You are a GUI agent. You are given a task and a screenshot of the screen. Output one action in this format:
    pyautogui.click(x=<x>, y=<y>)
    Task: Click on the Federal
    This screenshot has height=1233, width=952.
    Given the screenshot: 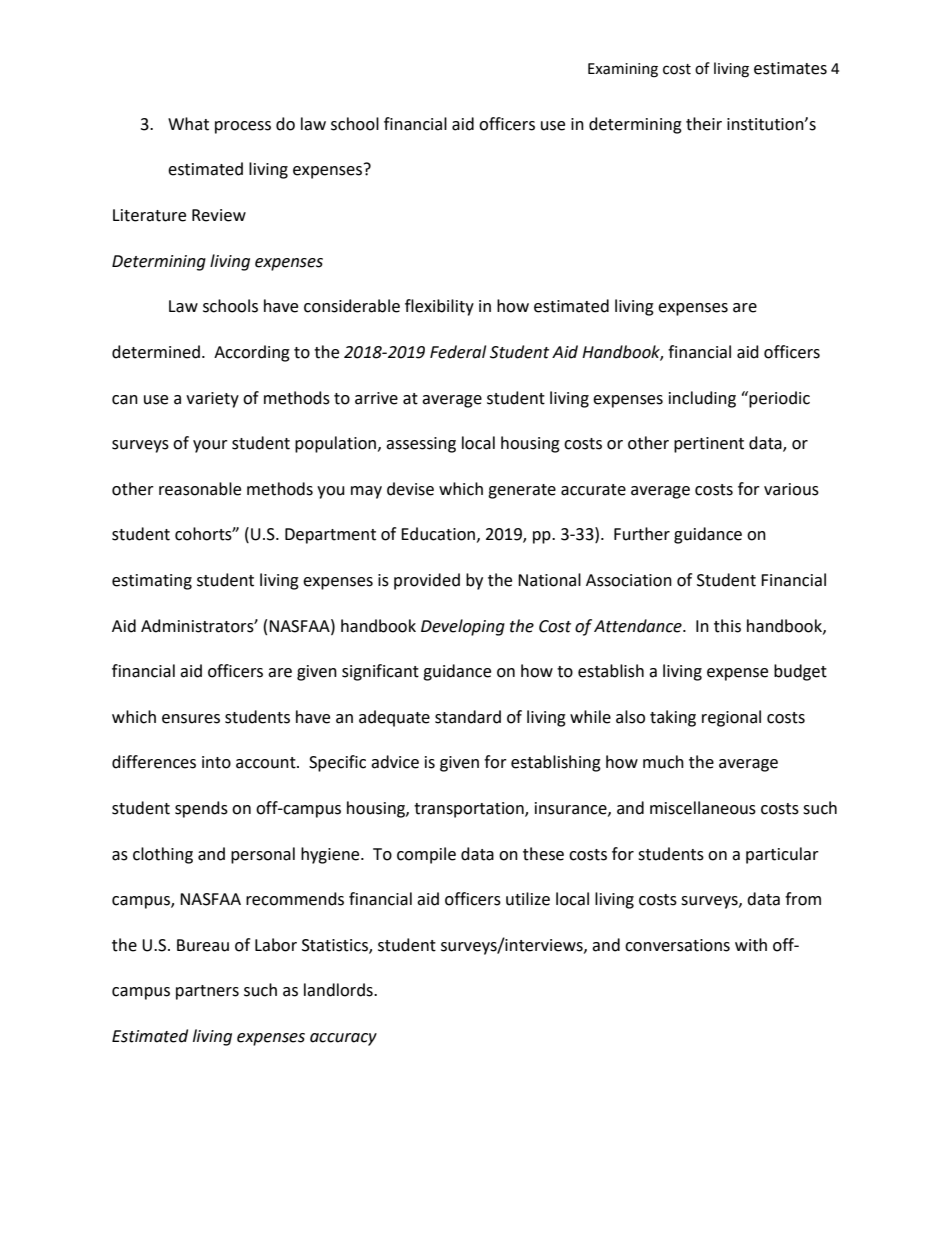 What is the action you would take?
    pyautogui.click(x=458, y=352)
